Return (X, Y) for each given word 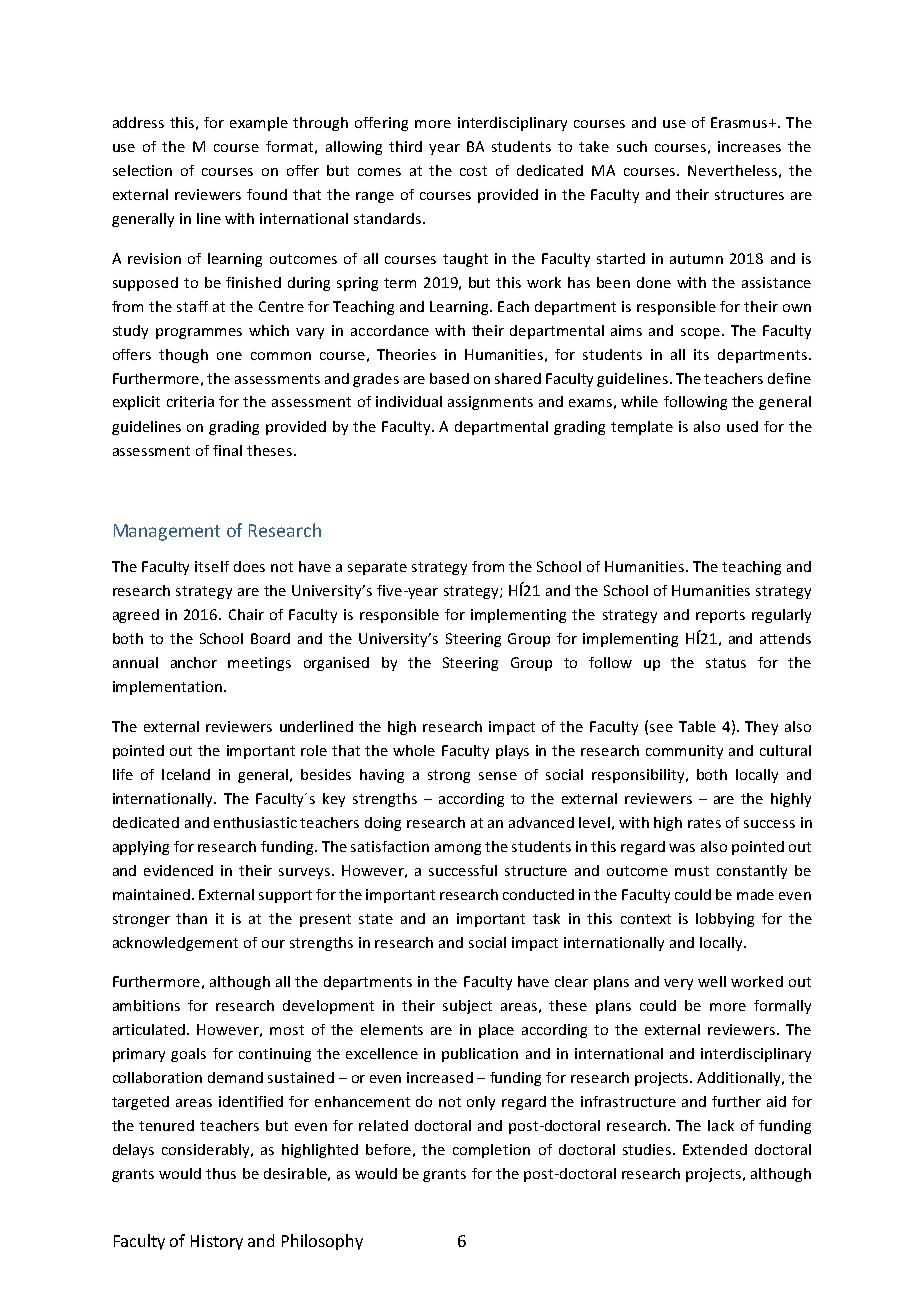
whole (414, 750)
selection (142, 170)
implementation (169, 688)
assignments (490, 403)
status (726, 663)
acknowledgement (175, 944)
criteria (190, 401)
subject (467, 1007)
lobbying (725, 920)
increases (749, 146)
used (742, 426)
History (217, 1242)
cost (473, 171)
